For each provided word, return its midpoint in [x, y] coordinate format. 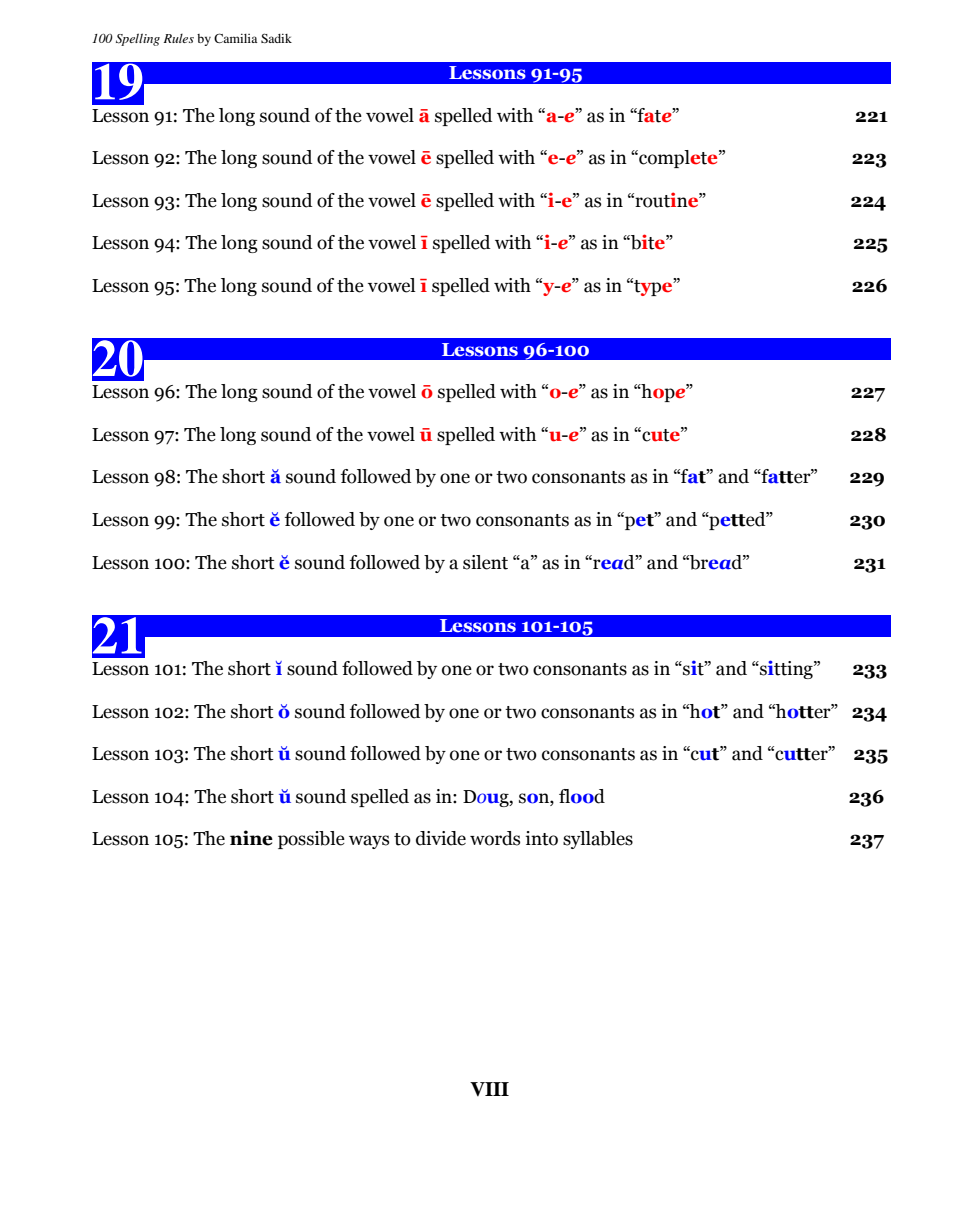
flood [582, 796]
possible [311, 840]
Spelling [138, 39]
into [542, 838]
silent [485, 562]
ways [369, 842]
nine [251, 838]
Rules [179, 38]
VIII [489, 1089]
